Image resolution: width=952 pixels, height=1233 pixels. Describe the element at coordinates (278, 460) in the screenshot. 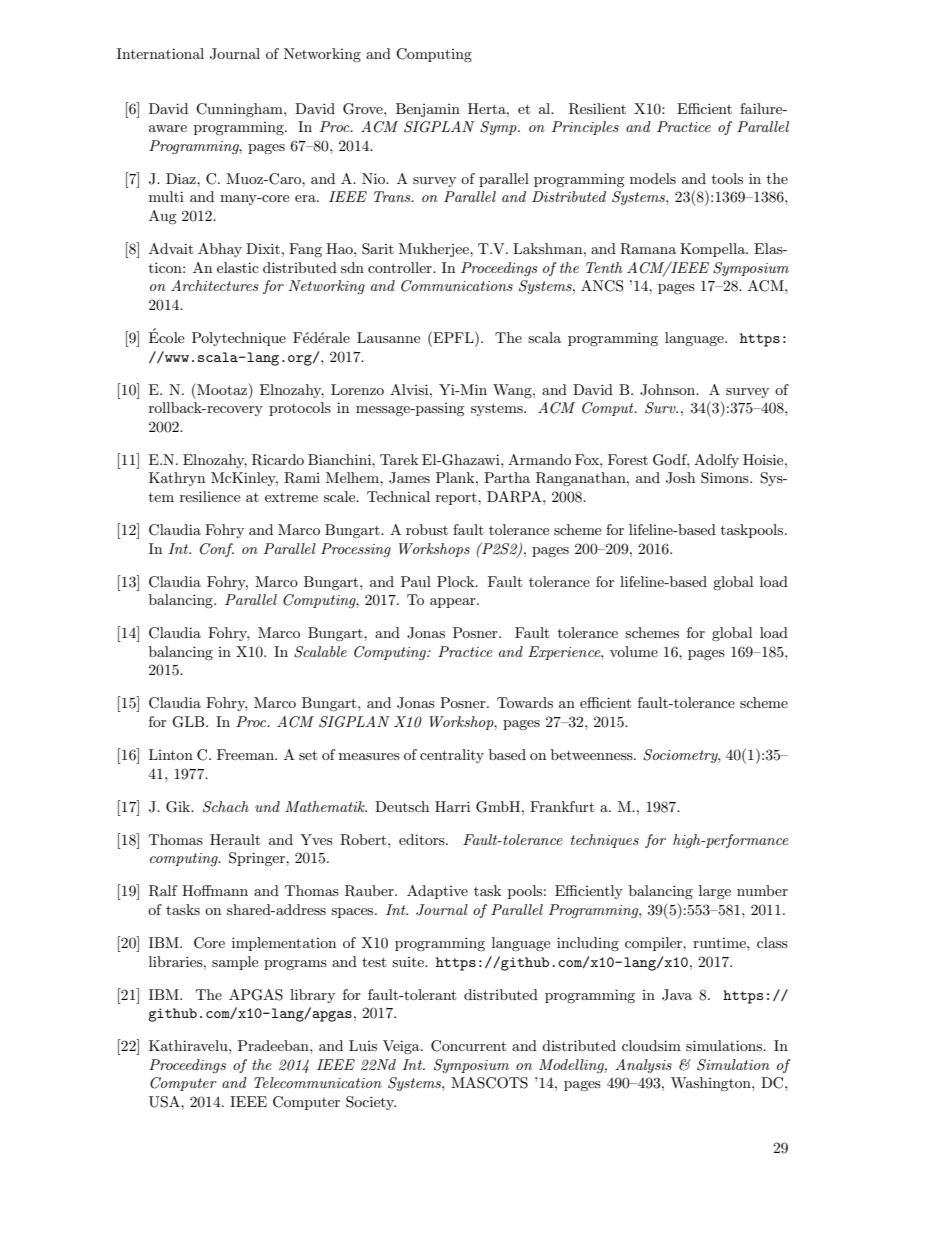

I see `Ricardo` at that location.
